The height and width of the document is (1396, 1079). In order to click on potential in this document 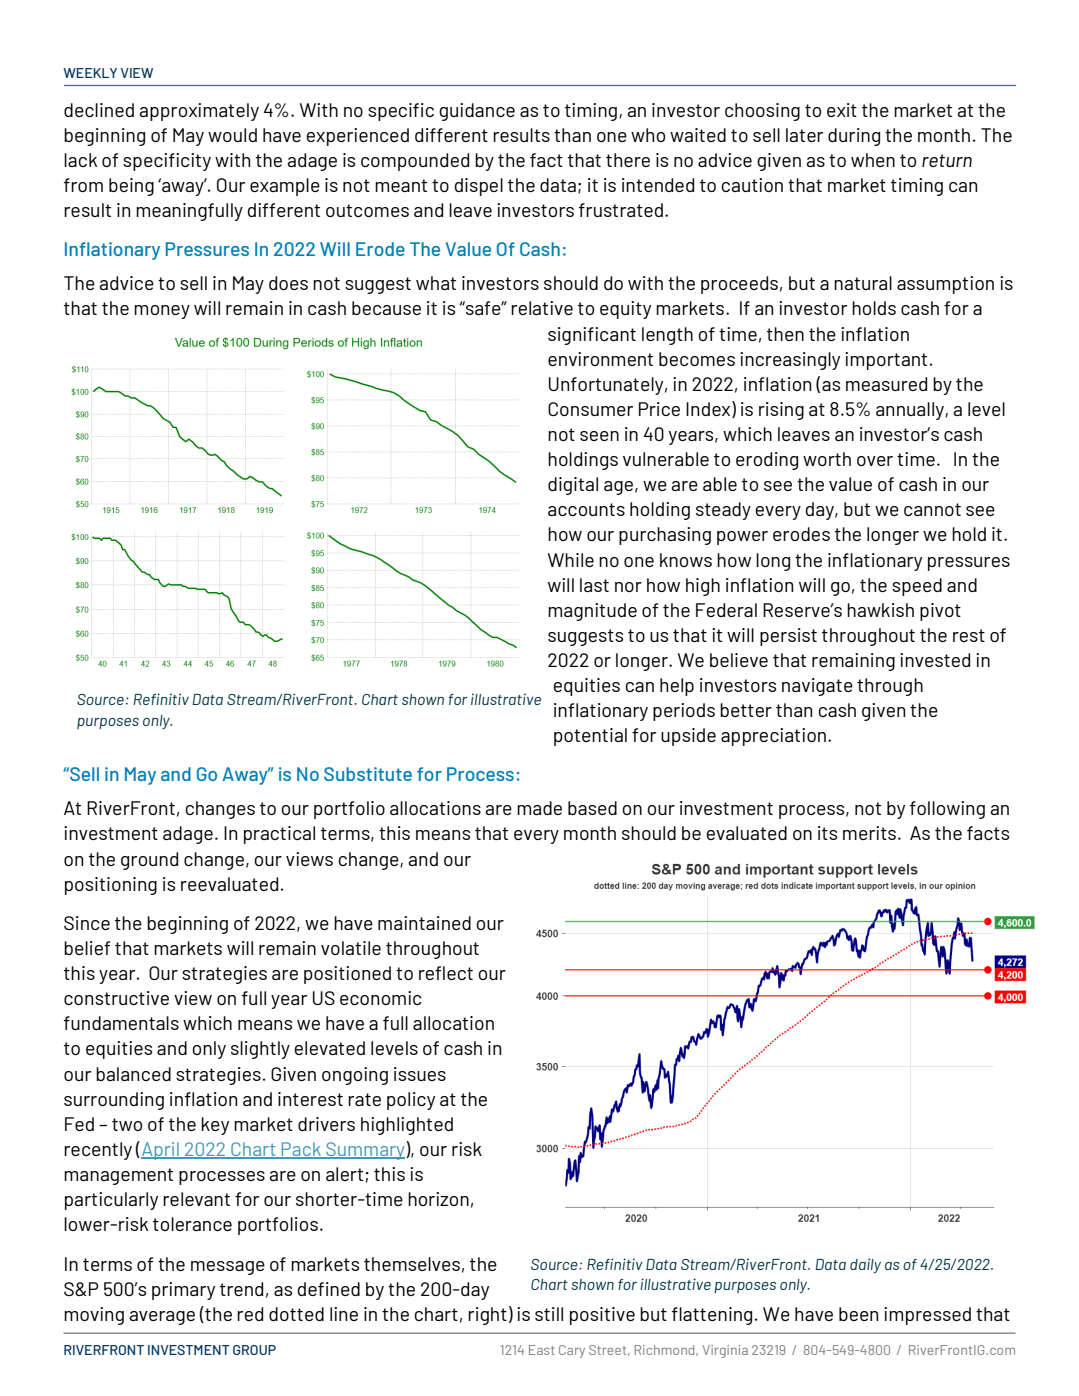, I will do `click(590, 737)`.
